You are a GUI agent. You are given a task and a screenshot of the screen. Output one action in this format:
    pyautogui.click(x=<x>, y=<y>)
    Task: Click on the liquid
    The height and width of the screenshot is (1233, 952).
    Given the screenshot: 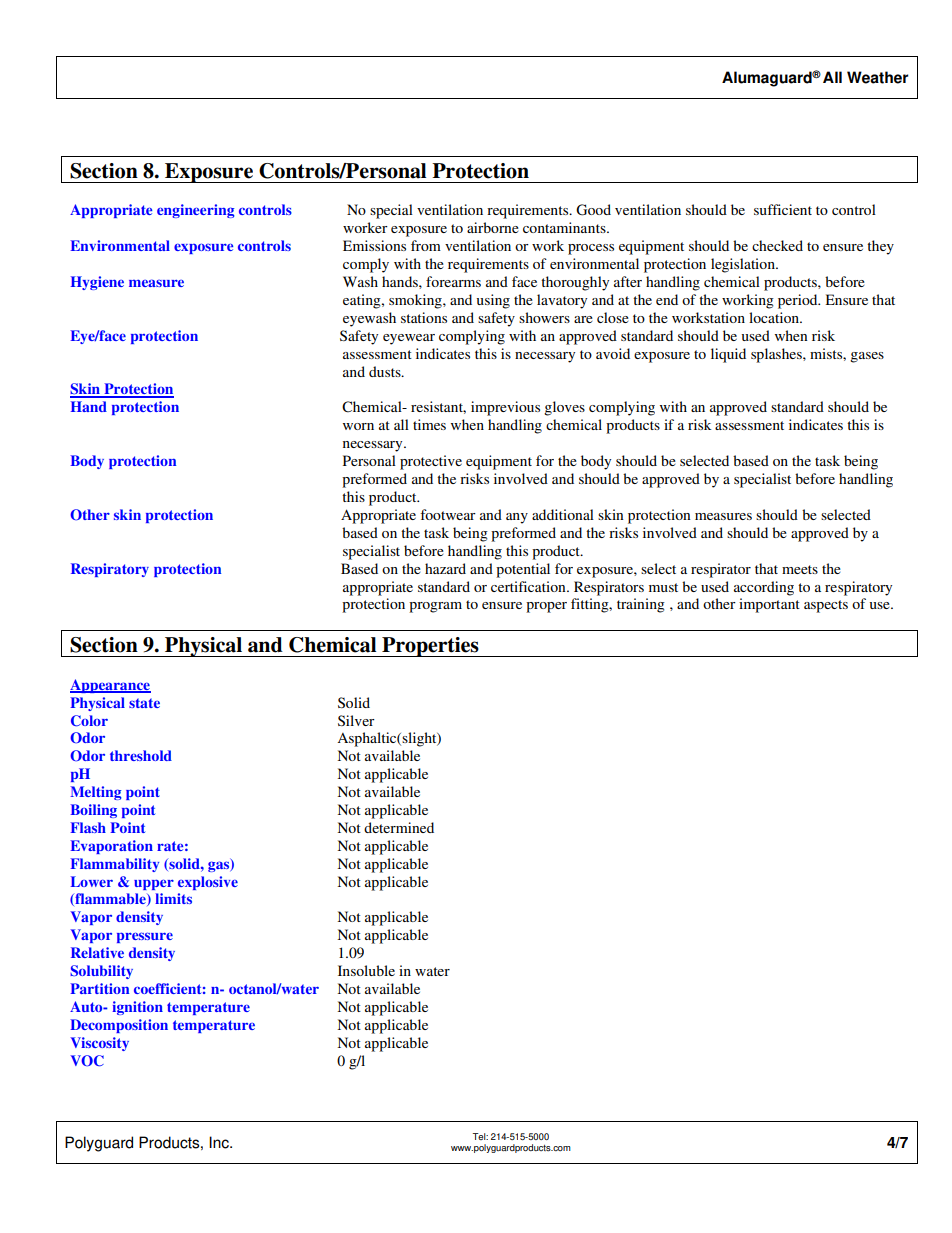 What is the action you would take?
    pyautogui.click(x=728, y=355)
